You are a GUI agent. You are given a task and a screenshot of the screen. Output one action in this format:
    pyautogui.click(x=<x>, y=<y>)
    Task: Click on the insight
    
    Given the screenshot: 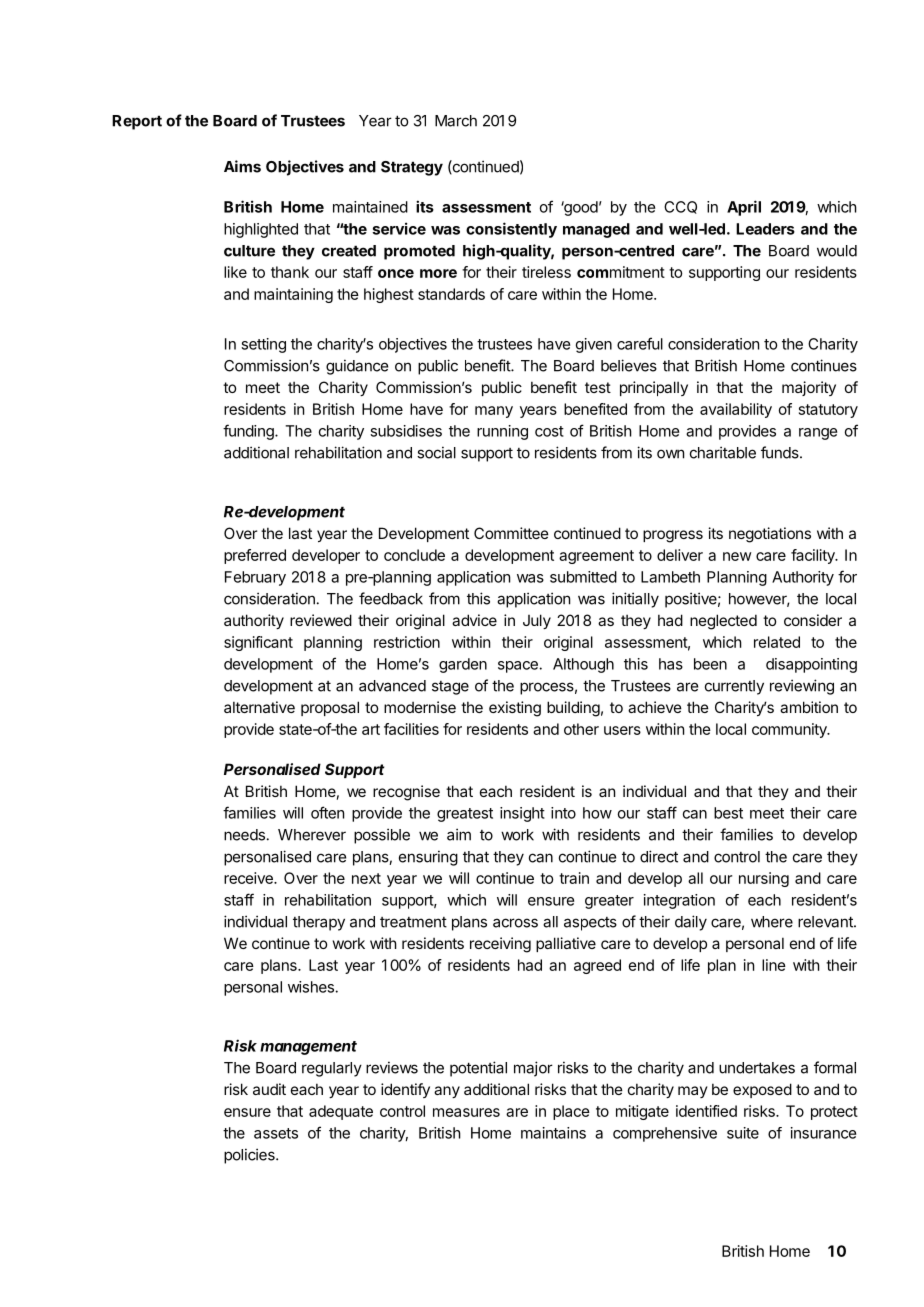 What is the action you would take?
    pyautogui.click(x=522, y=814)
